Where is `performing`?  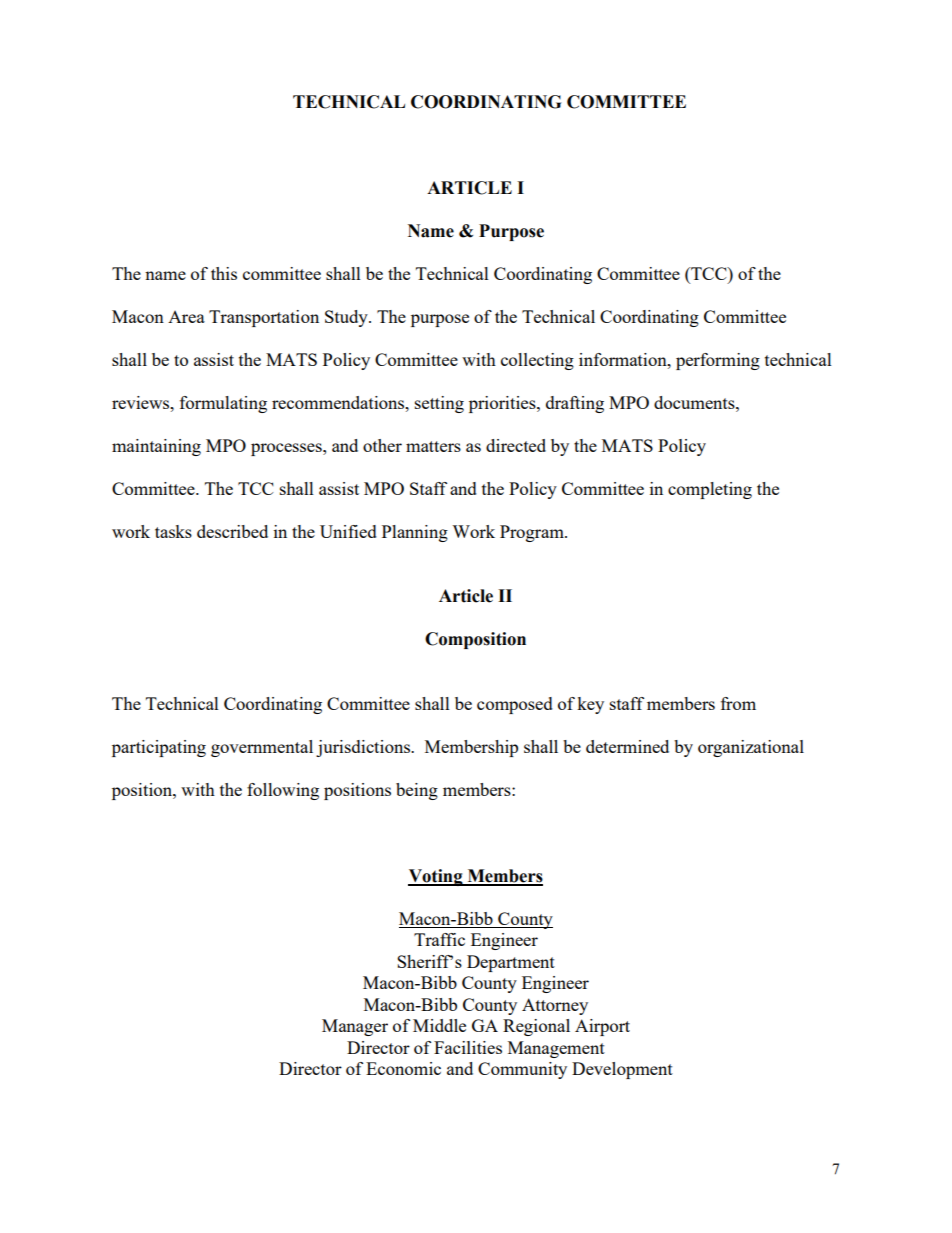 performing is located at coordinates (718, 361).
